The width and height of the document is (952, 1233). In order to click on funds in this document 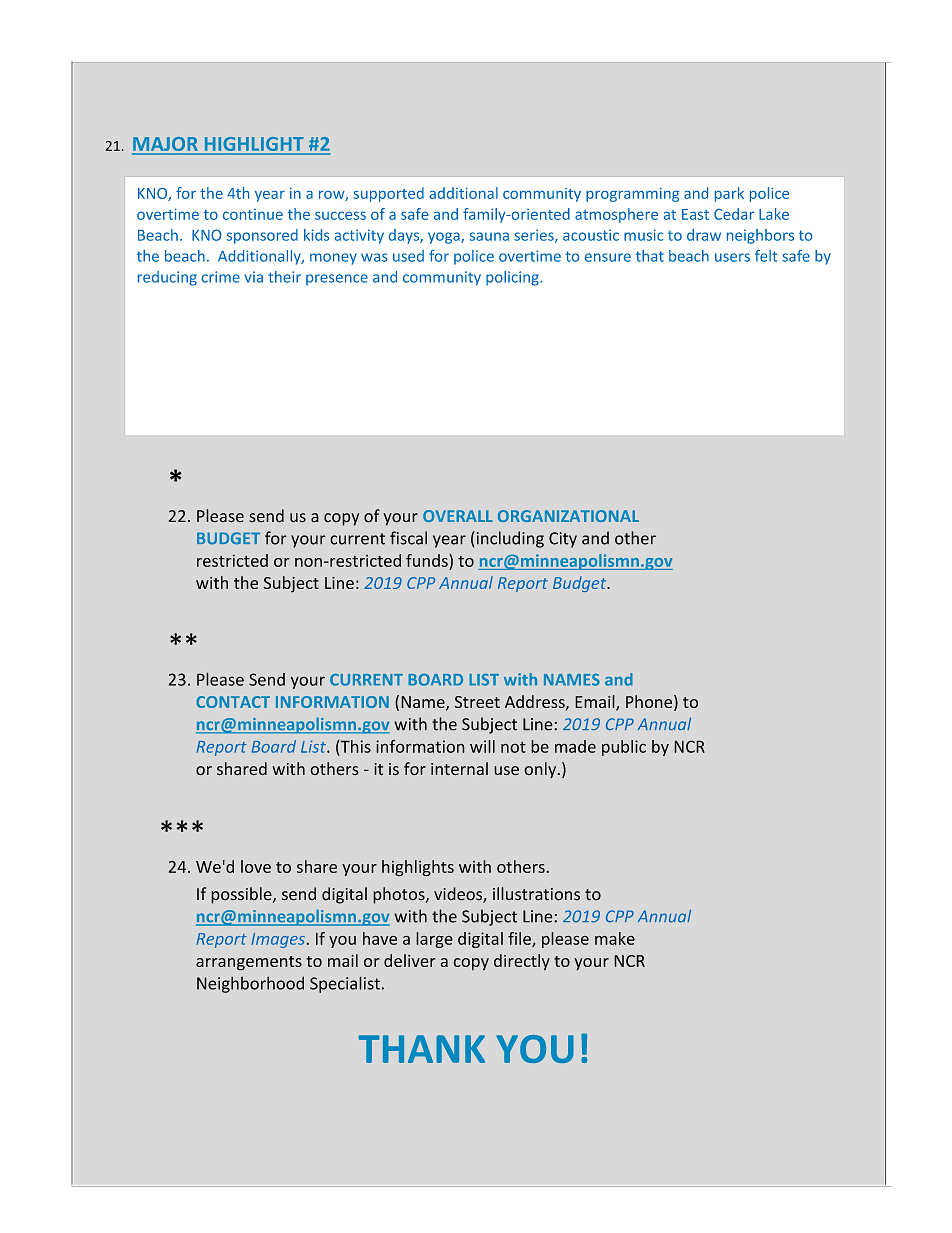, I will do `click(428, 560)`.
